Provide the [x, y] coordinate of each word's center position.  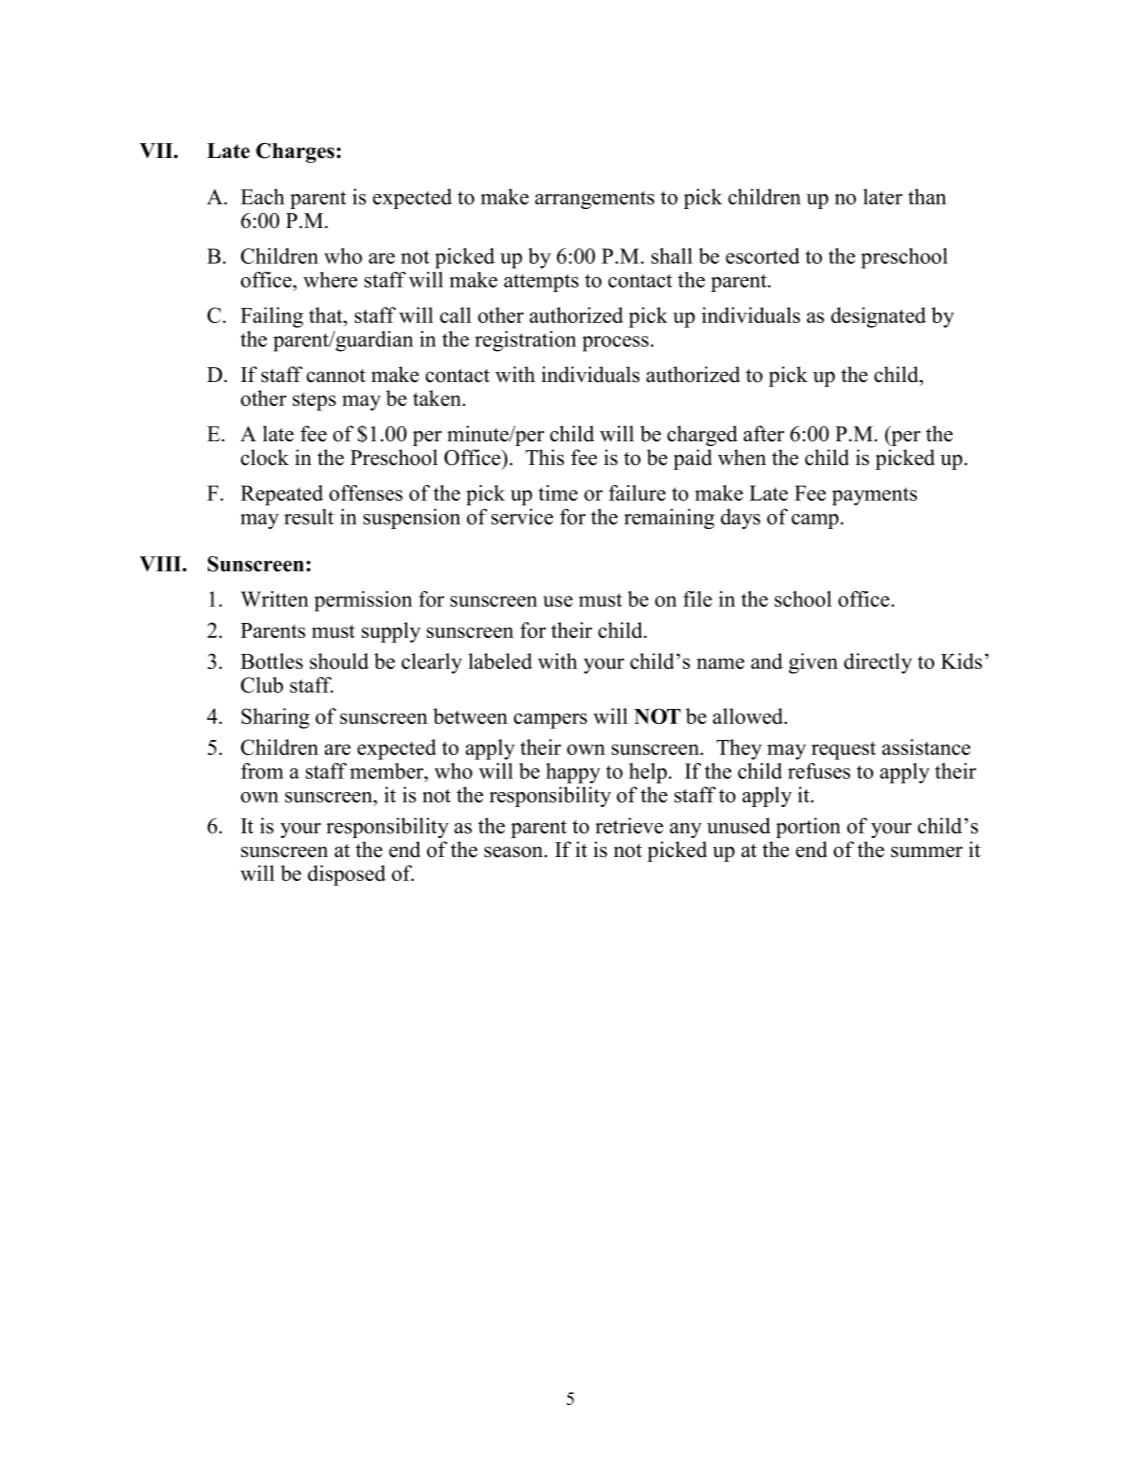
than [927, 196]
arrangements [594, 200]
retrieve [629, 825]
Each [262, 196]
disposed [347, 875]
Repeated [282, 495]
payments [874, 496]
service [522, 517]
